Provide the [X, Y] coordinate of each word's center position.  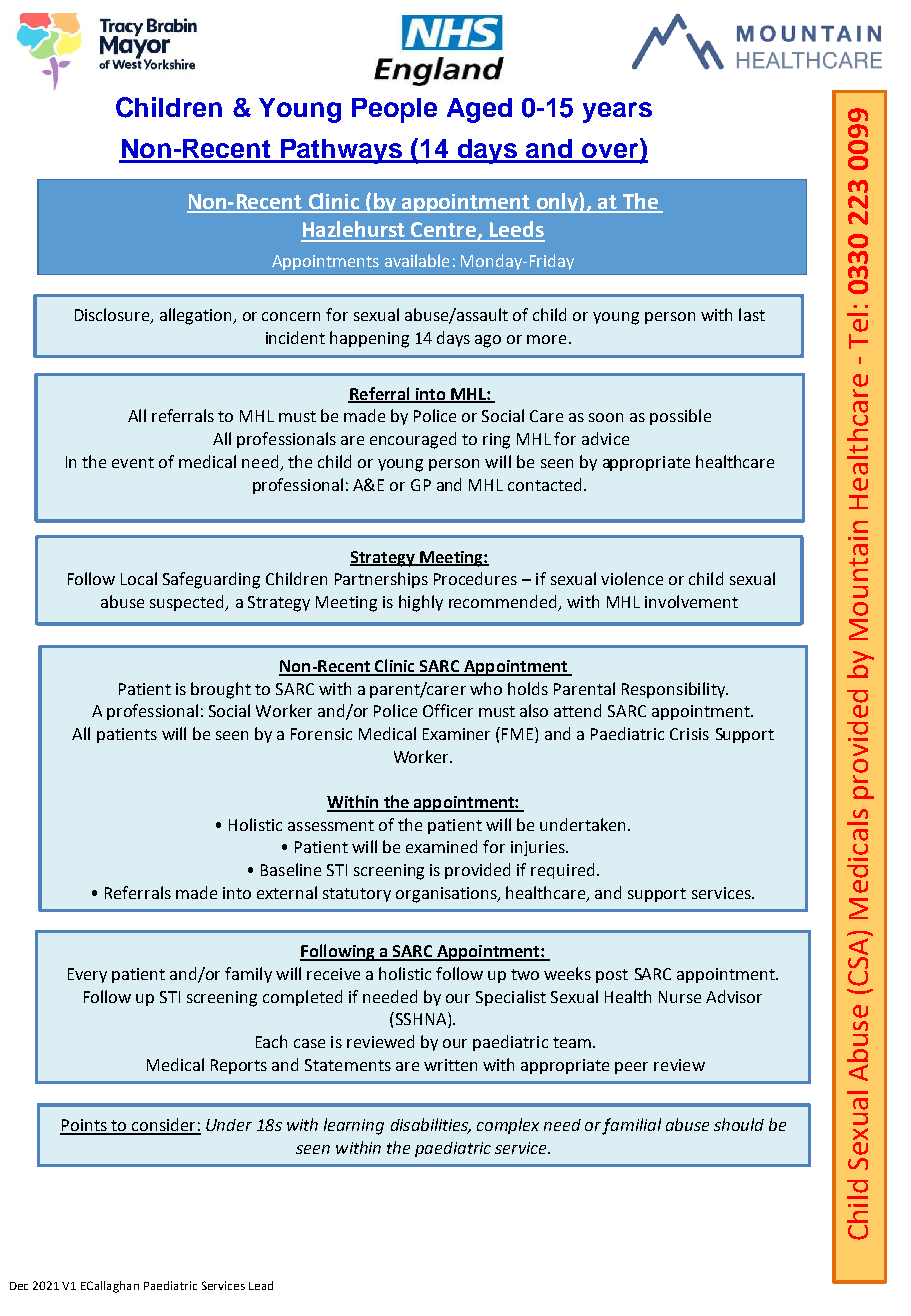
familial [631, 1126]
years [617, 112]
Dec [19, 1286]
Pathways [342, 151]
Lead [261, 1285]
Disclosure [113, 316]
